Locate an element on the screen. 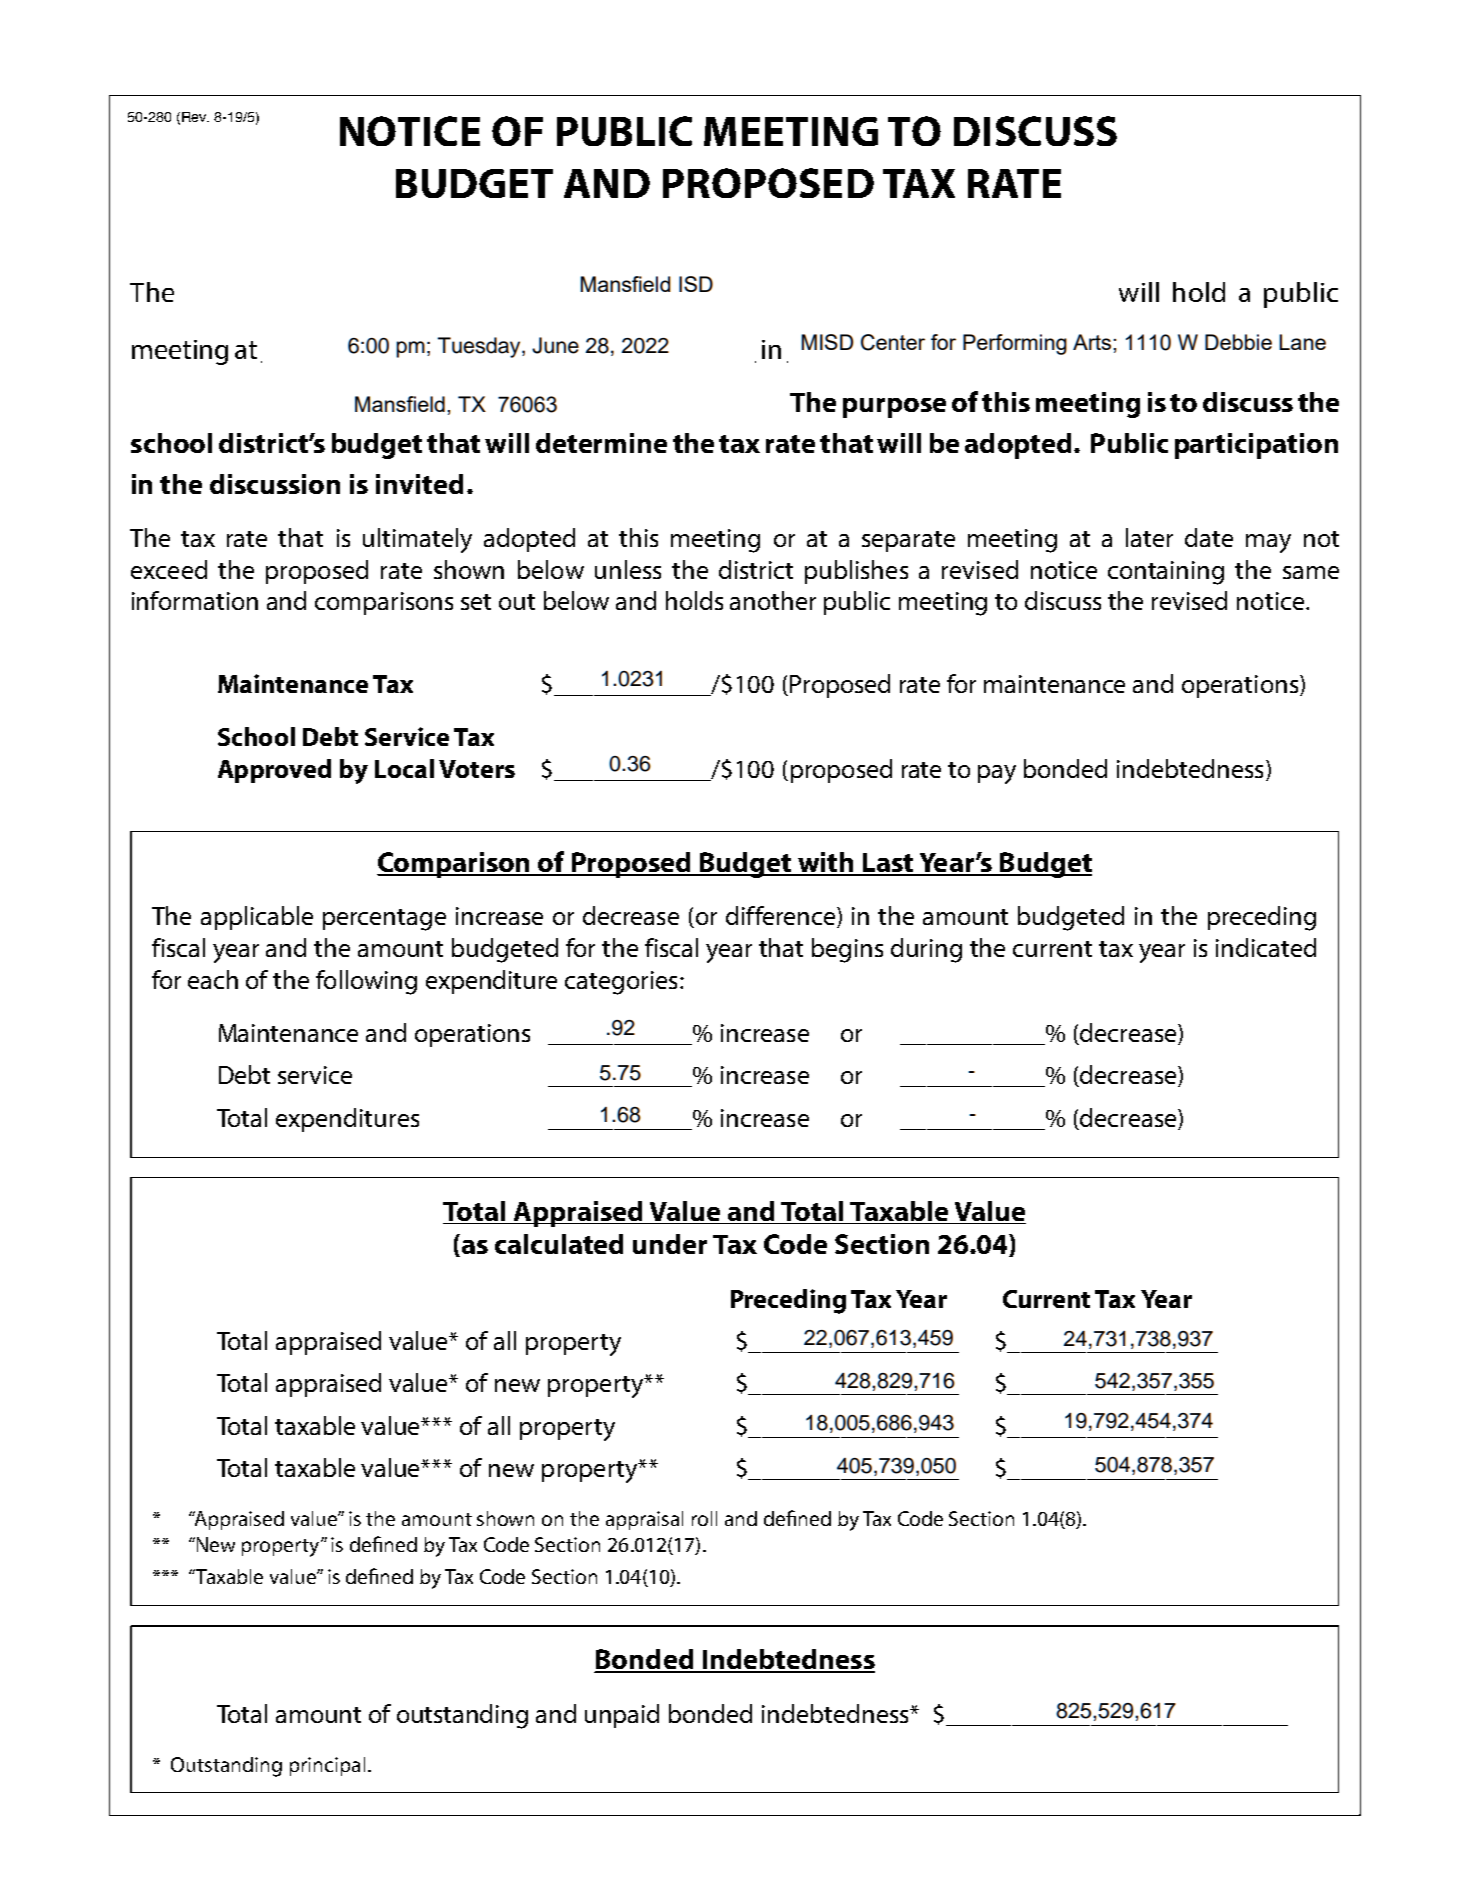  invited is located at coordinates (419, 484).
